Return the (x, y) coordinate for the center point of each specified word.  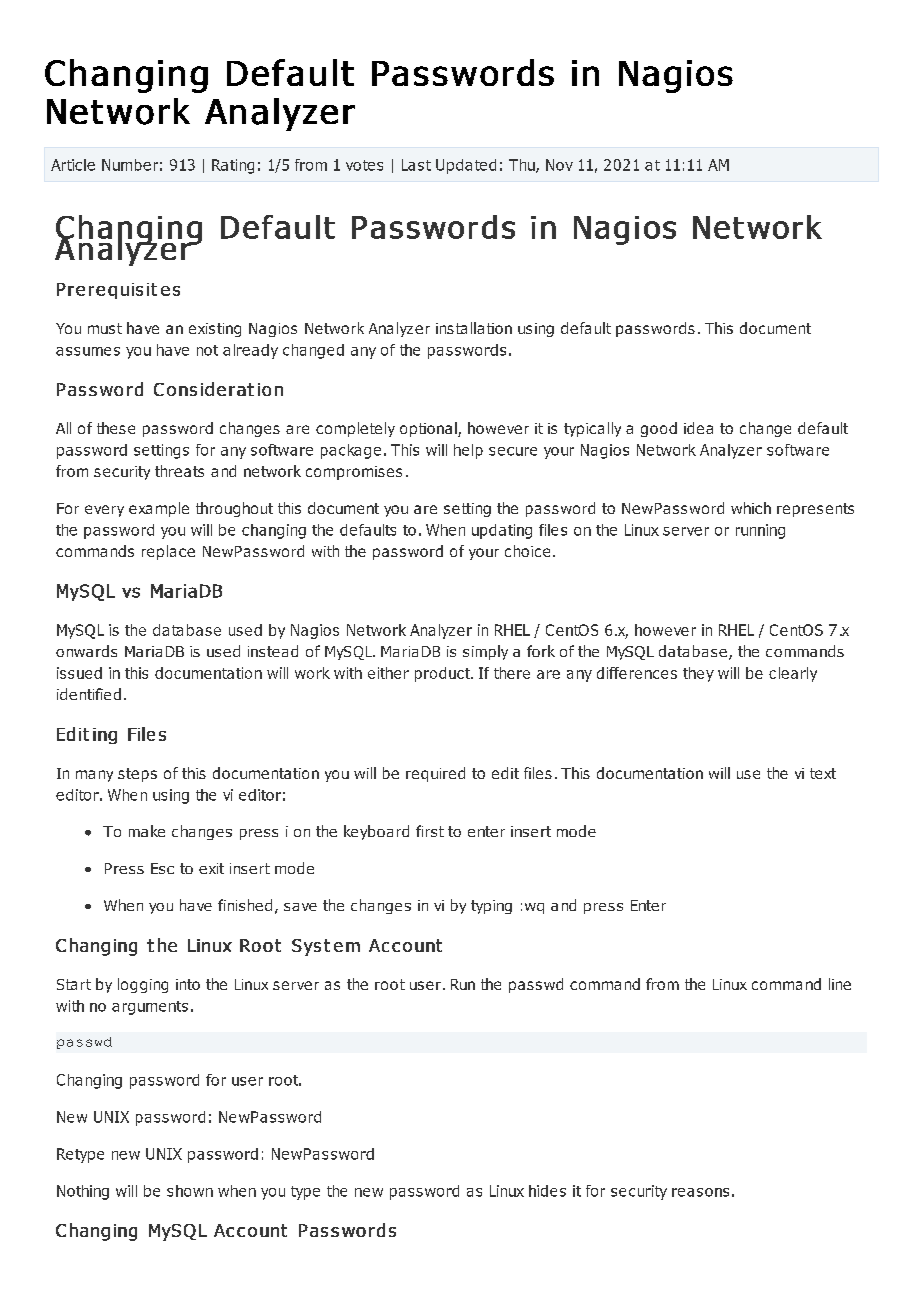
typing (491, 907)
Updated (466, 166)
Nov (559, 165)
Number (130, 165)
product (444, 674)
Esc (162, 868)
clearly (793, 674)
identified (89, 694)
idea (698, 428)
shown (190, 1191)
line (840, 984)
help (468, 451)
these (116, 428)
